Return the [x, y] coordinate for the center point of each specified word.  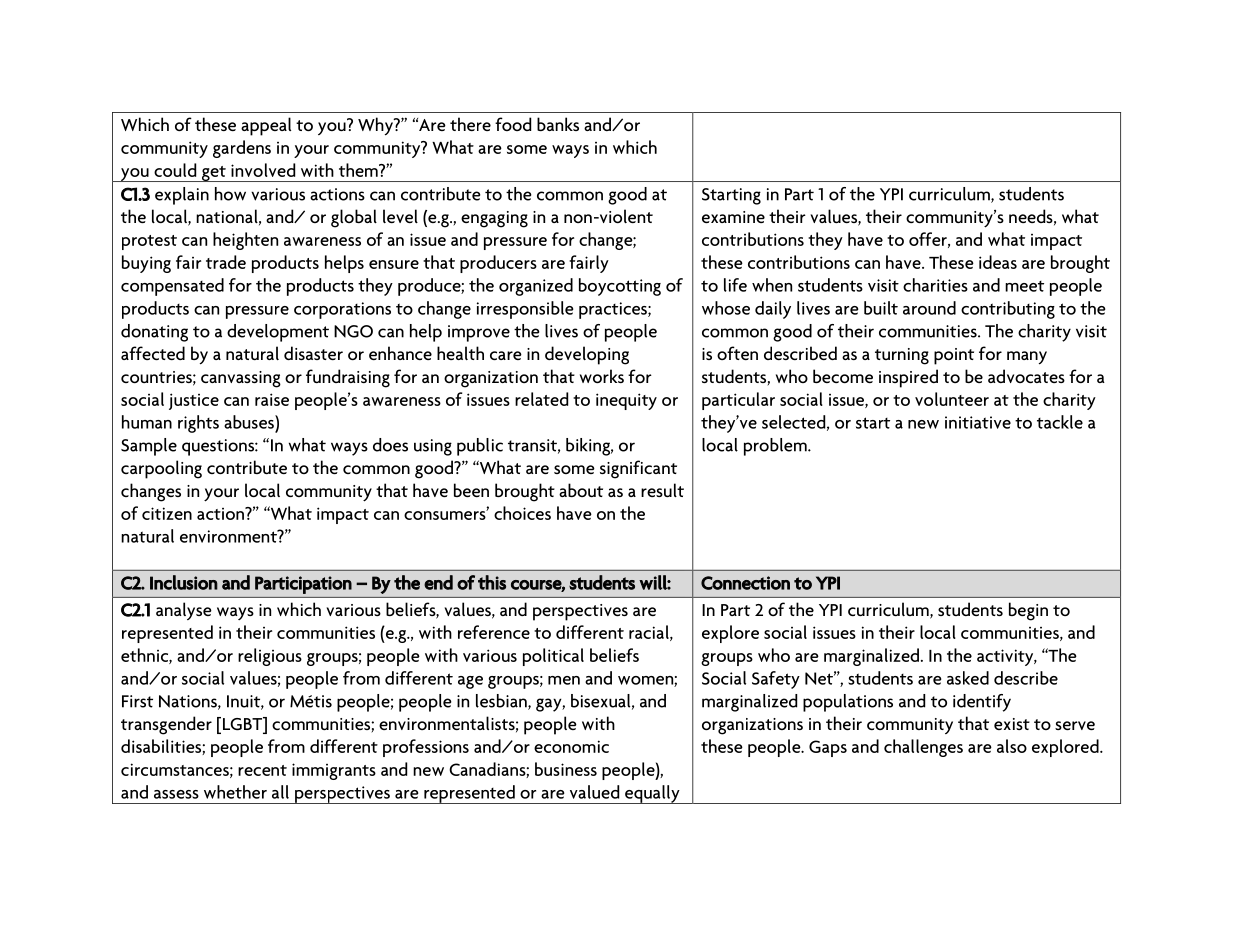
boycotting [620, 287]
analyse [184, 611]
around [929, 308]
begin [1028, 611]
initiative [978, 422]
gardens [242, 149]
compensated [172, 287]
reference [494, 632]
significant [638, 469]
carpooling [161, 469]
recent [262, 770]
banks [558, 124]
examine [733, 217]
